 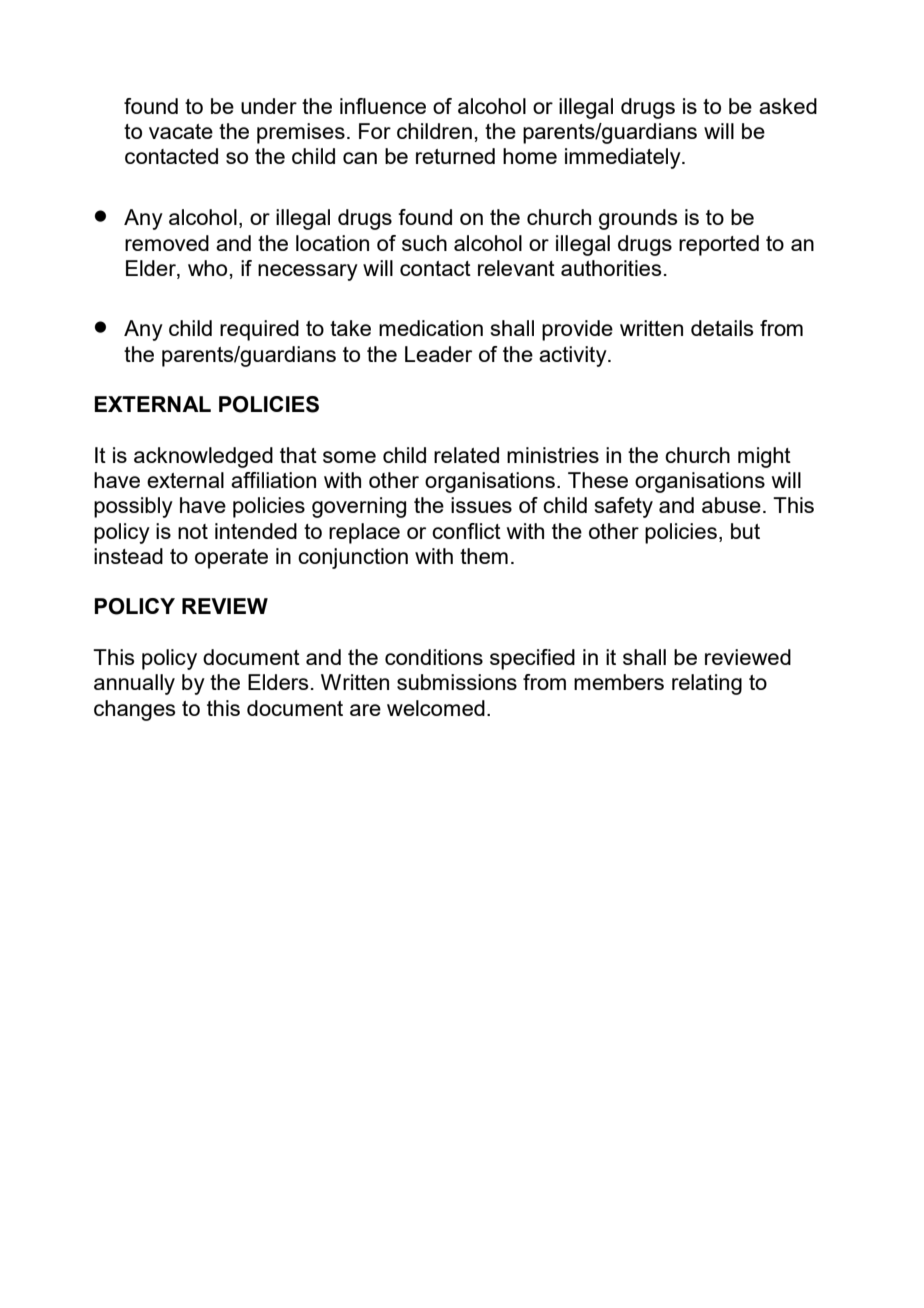 I want to click on submissions, so click(x=457, y=682).
